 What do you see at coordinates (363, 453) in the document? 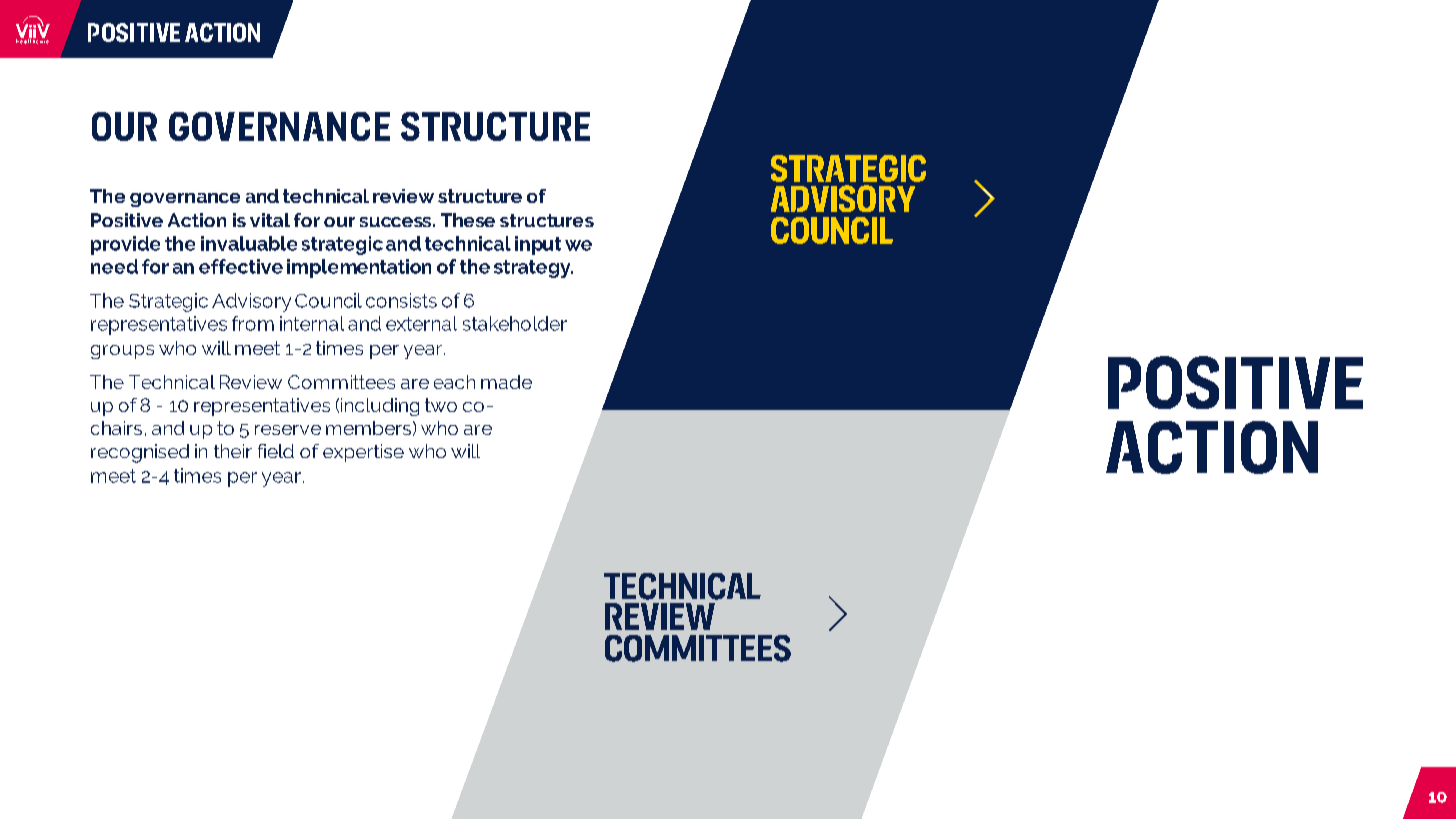
I see `expertise` at bounding box center [363, 453].
